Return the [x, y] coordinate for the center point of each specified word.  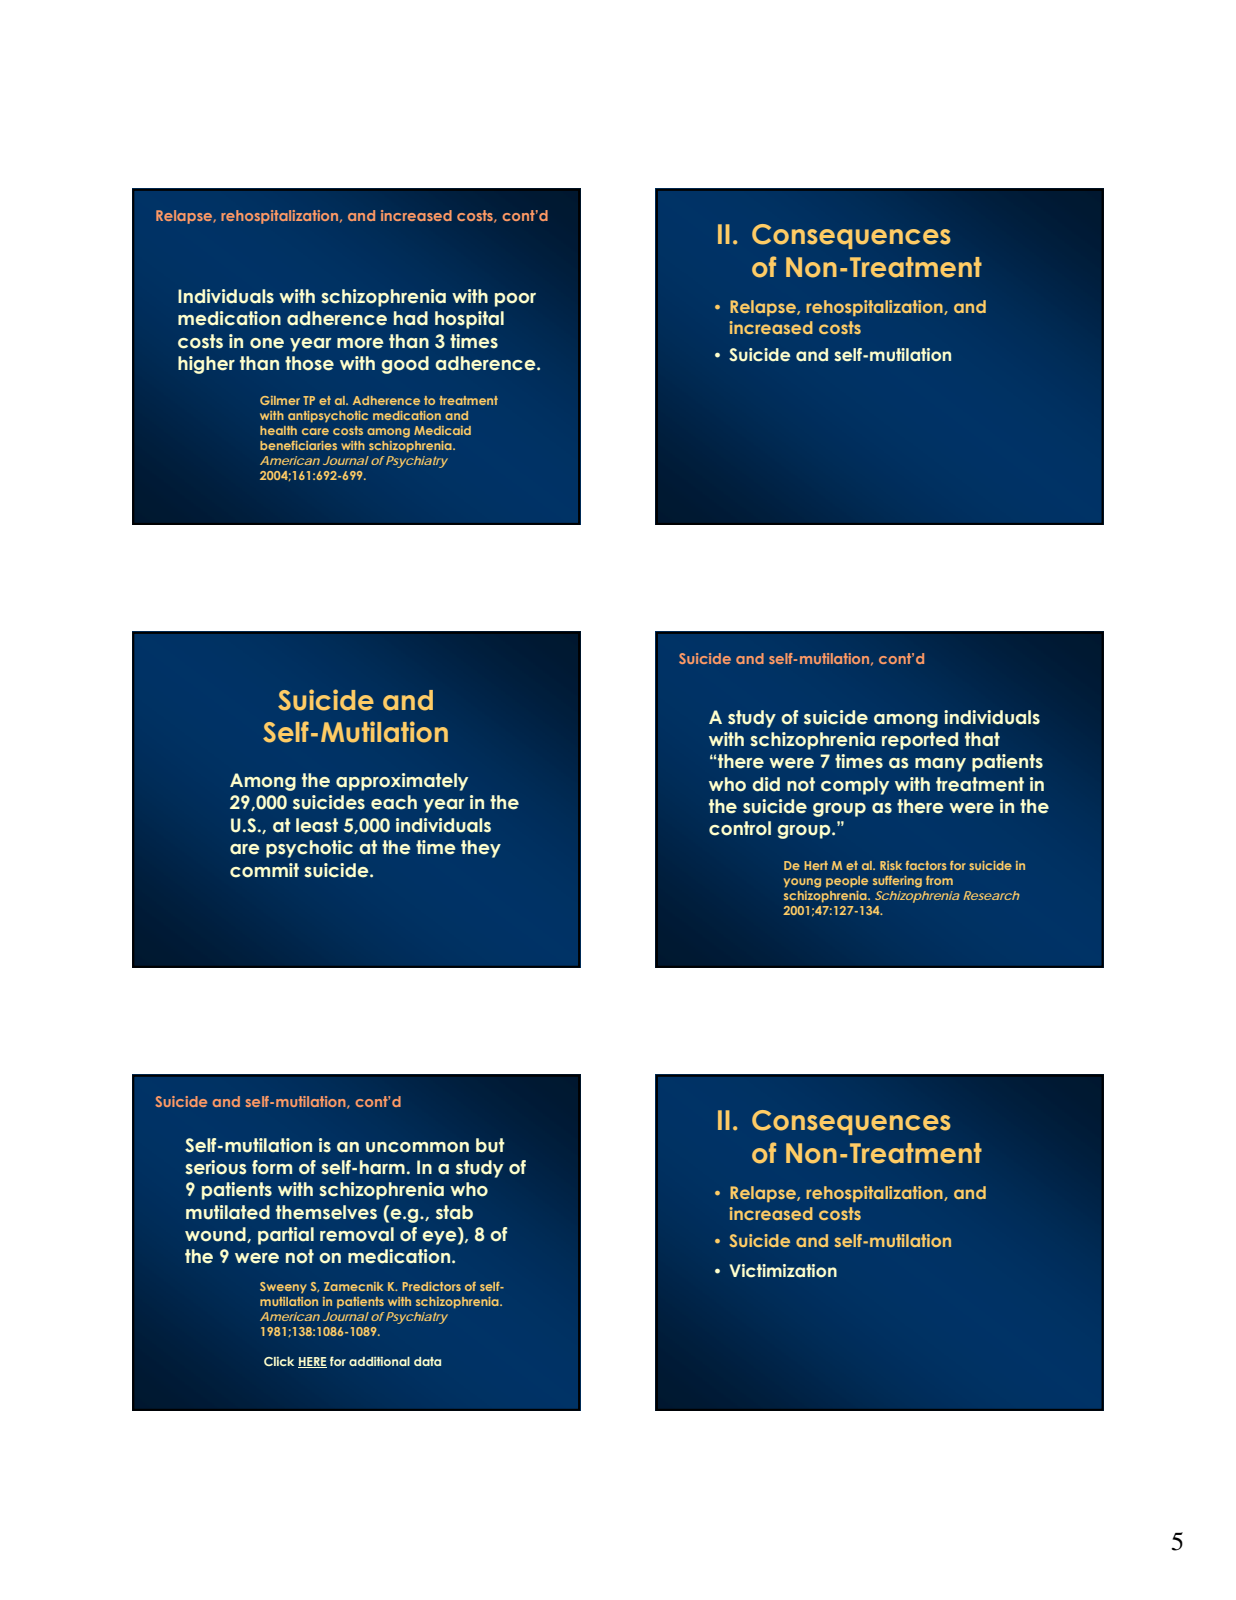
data [427, 1361]
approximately [402, 782]
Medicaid [442, 430]
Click [279, 1361]
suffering [897, 882]
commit [264, 870]
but [490, 1145]
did [766, 784]
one [267, 343]
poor [515, 300]
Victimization [783, 1270]
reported [920, 741]
